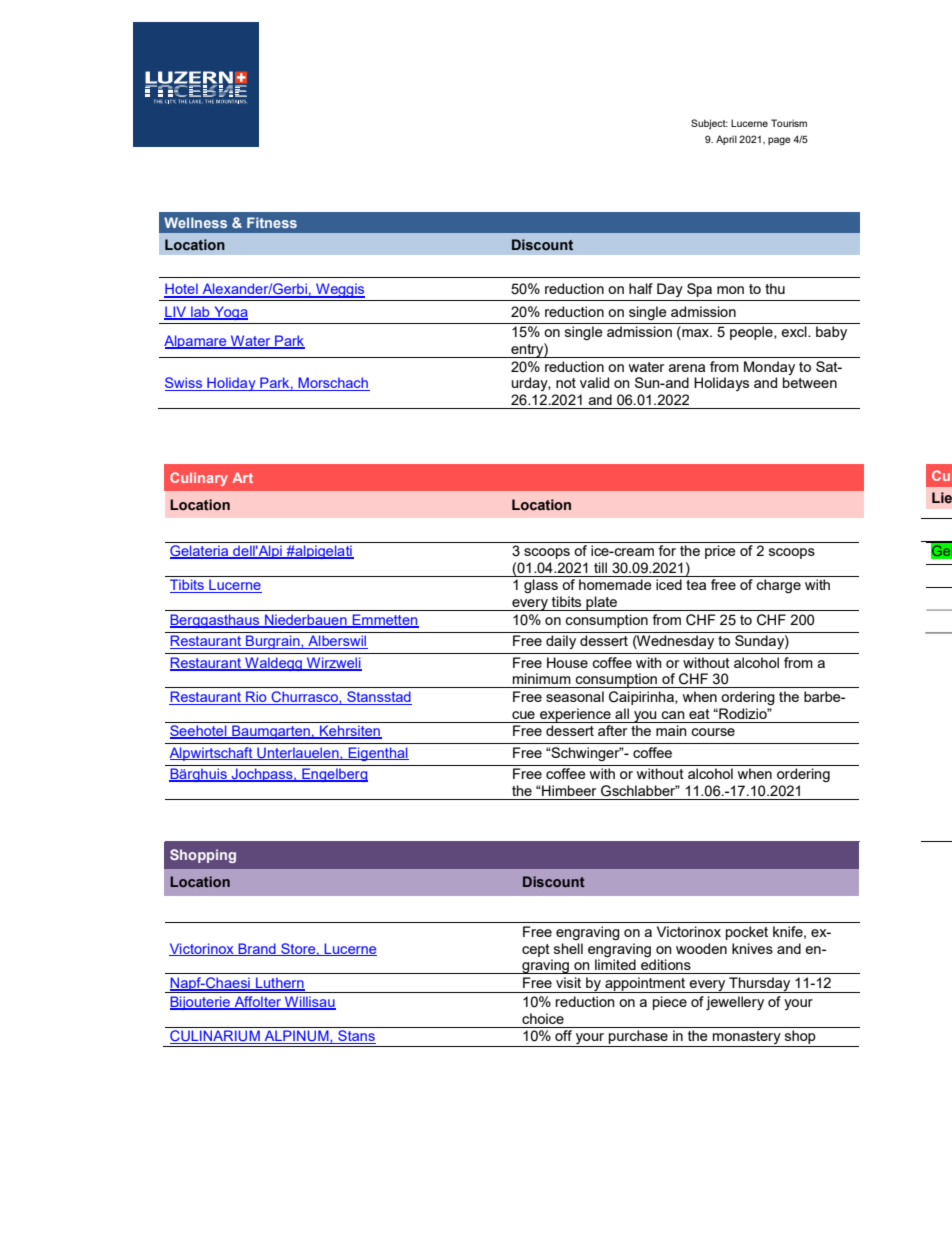  What do you see at coordinates (600, 567) in the image?
I see `till` at bounding box center [600, 567].
